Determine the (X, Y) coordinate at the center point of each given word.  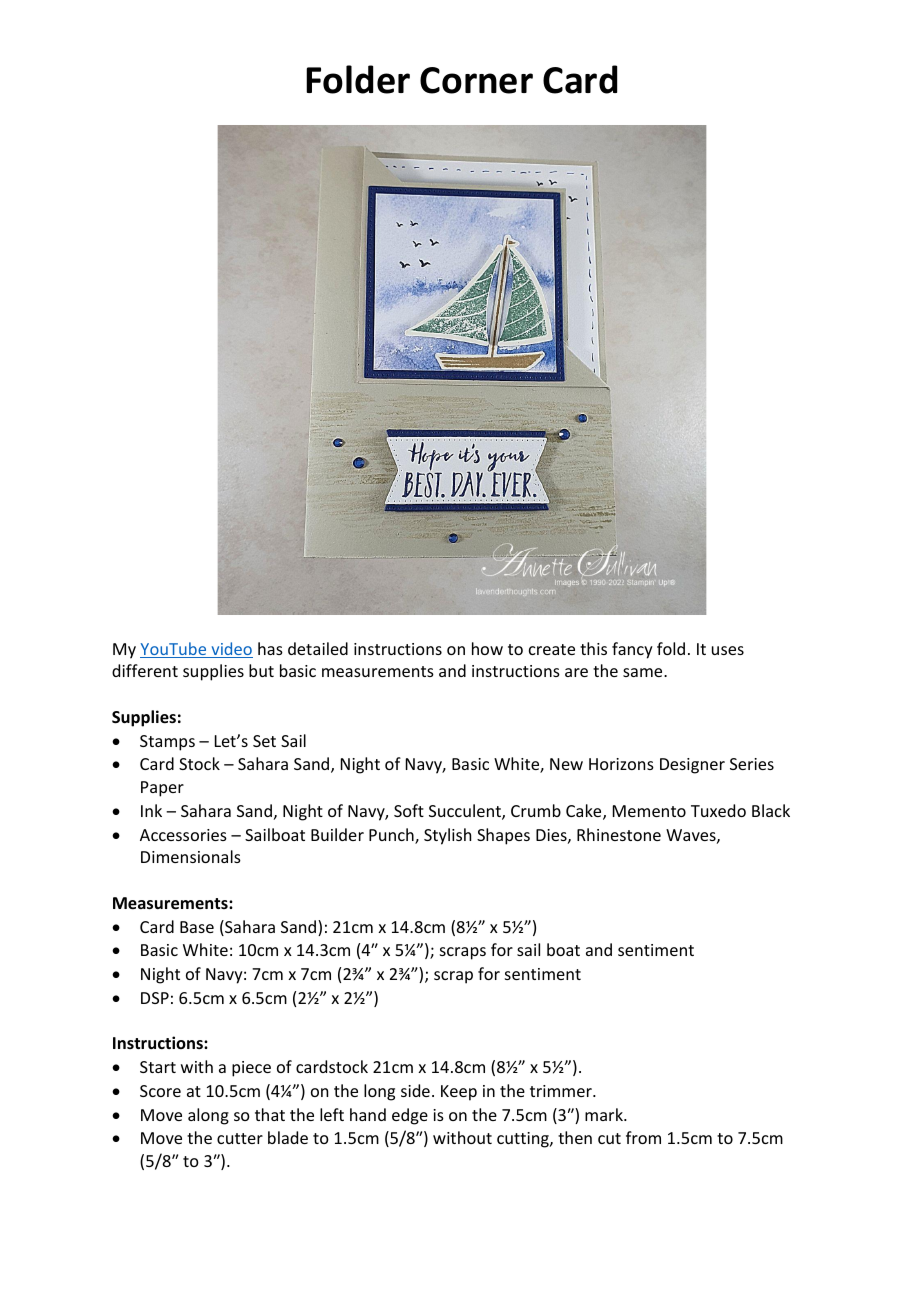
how (487, 648)
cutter (240, 1138)
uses (728, 650)
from (643, 1137)
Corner (476, 80)
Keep (459, 1093)
